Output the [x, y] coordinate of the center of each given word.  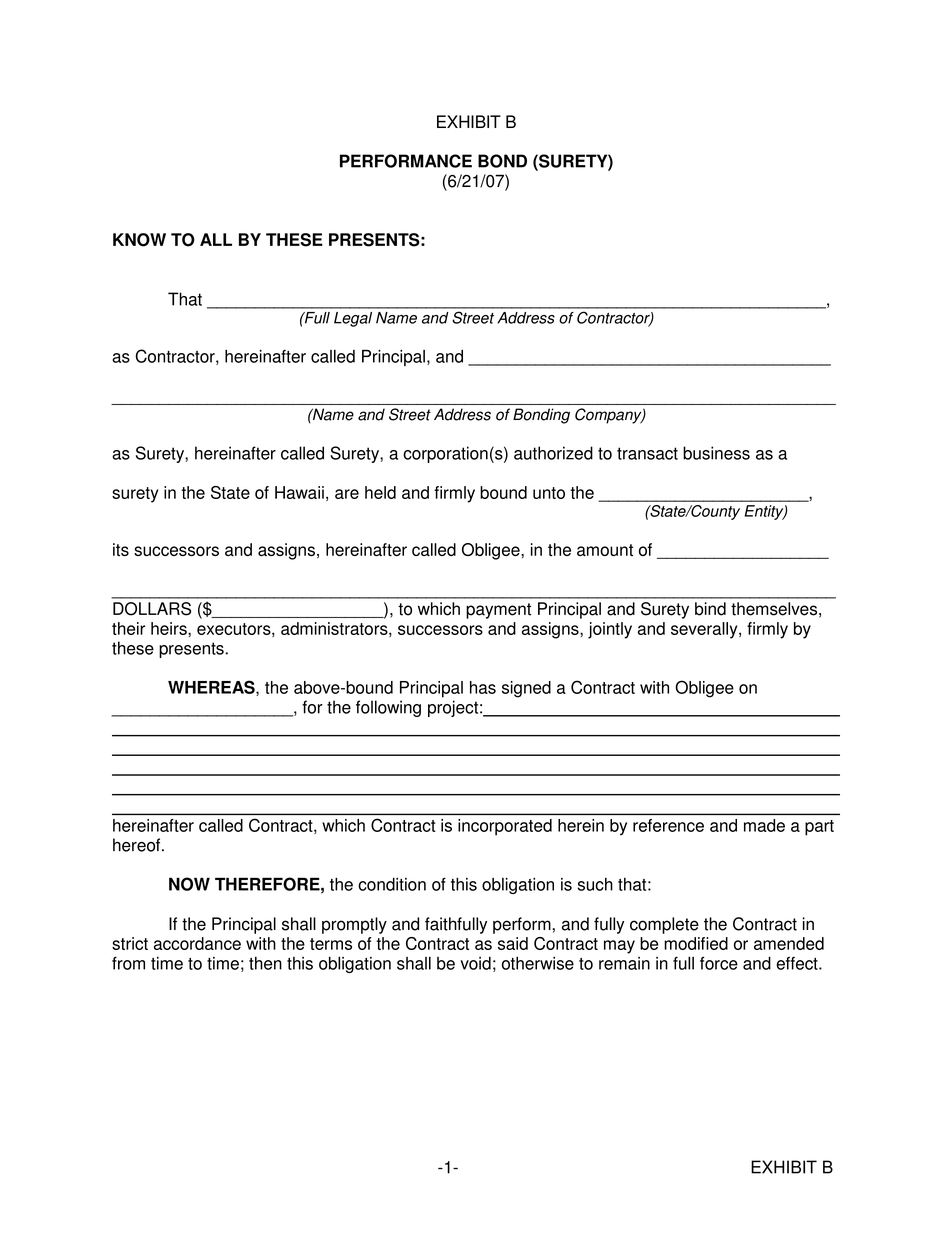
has [483, 687]
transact [647, 453]
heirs [170, 628]
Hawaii [299, 492]
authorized [553, 453]
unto [549, 493]
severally [705, 630]
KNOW [139, 240]
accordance [197, 943]
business [716, 453]
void [475, 963]
